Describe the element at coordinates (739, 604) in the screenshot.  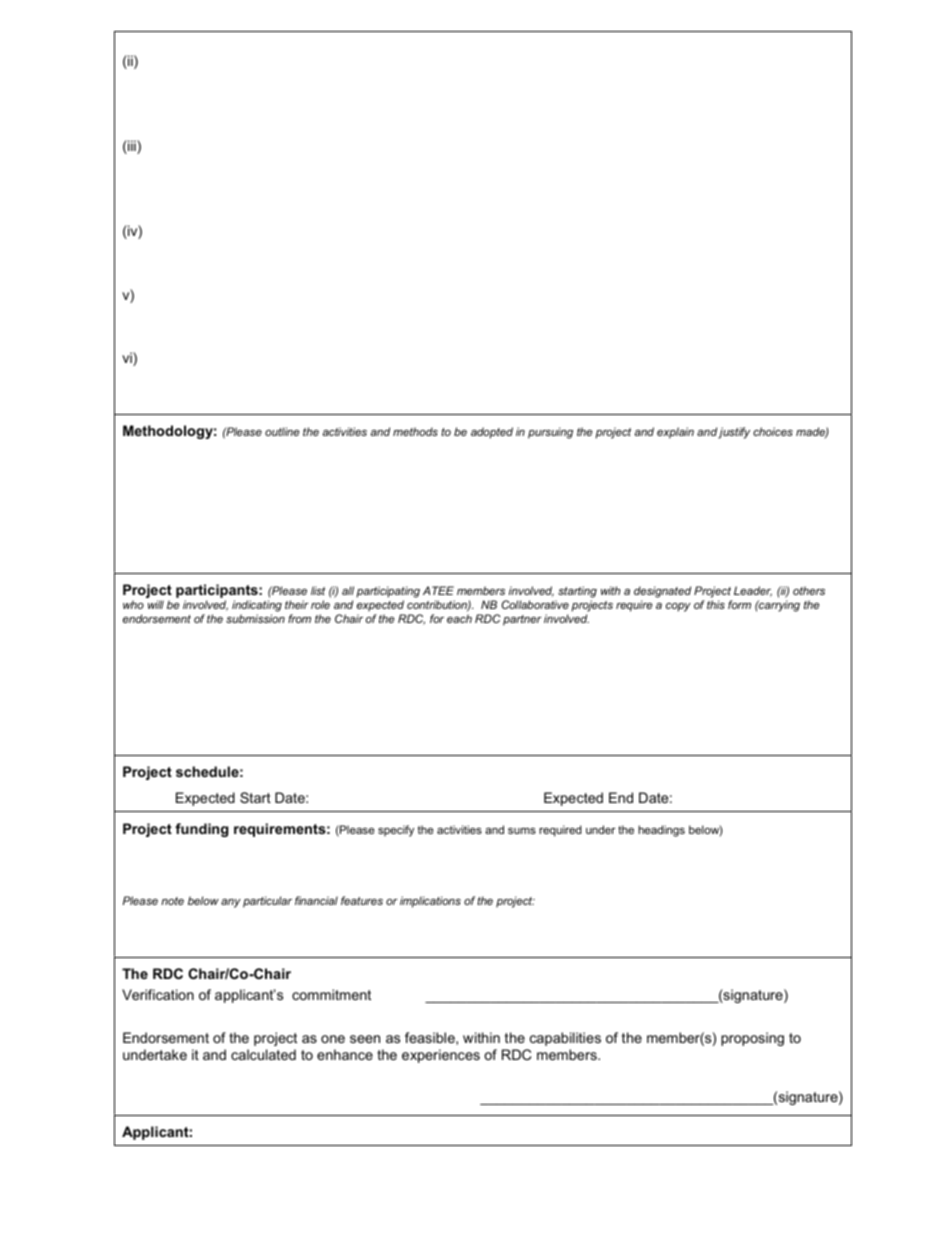
I see `form` at that location.
